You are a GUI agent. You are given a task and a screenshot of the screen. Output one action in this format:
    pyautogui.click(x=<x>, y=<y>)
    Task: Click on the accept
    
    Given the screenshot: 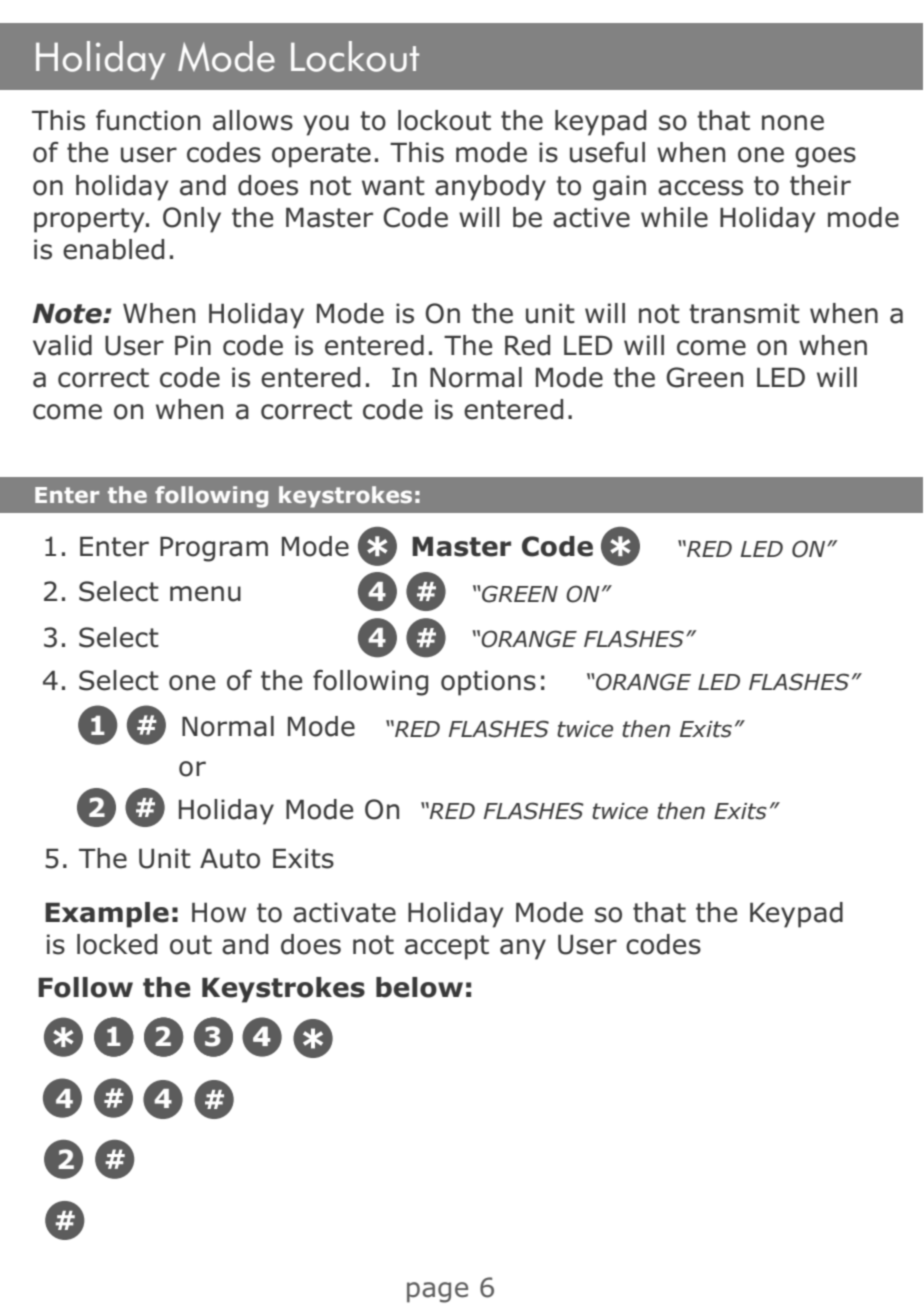 What is the action you would take?
    pyautogui.click(x=447, y=947)
